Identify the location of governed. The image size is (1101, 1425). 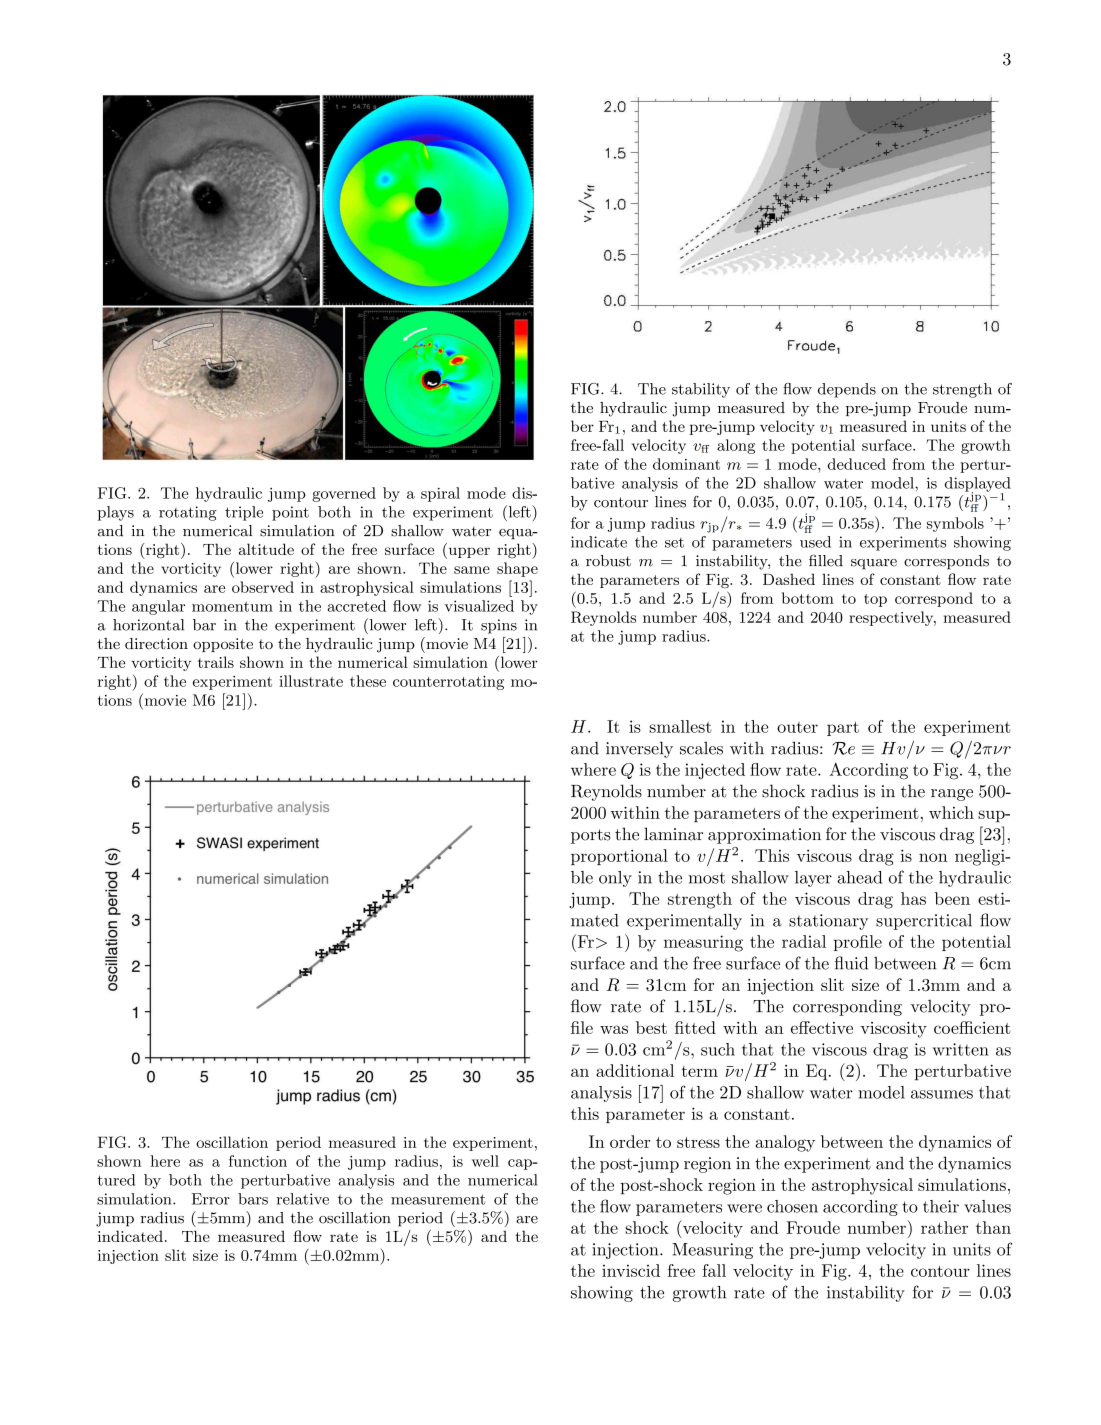
(344, 494).
